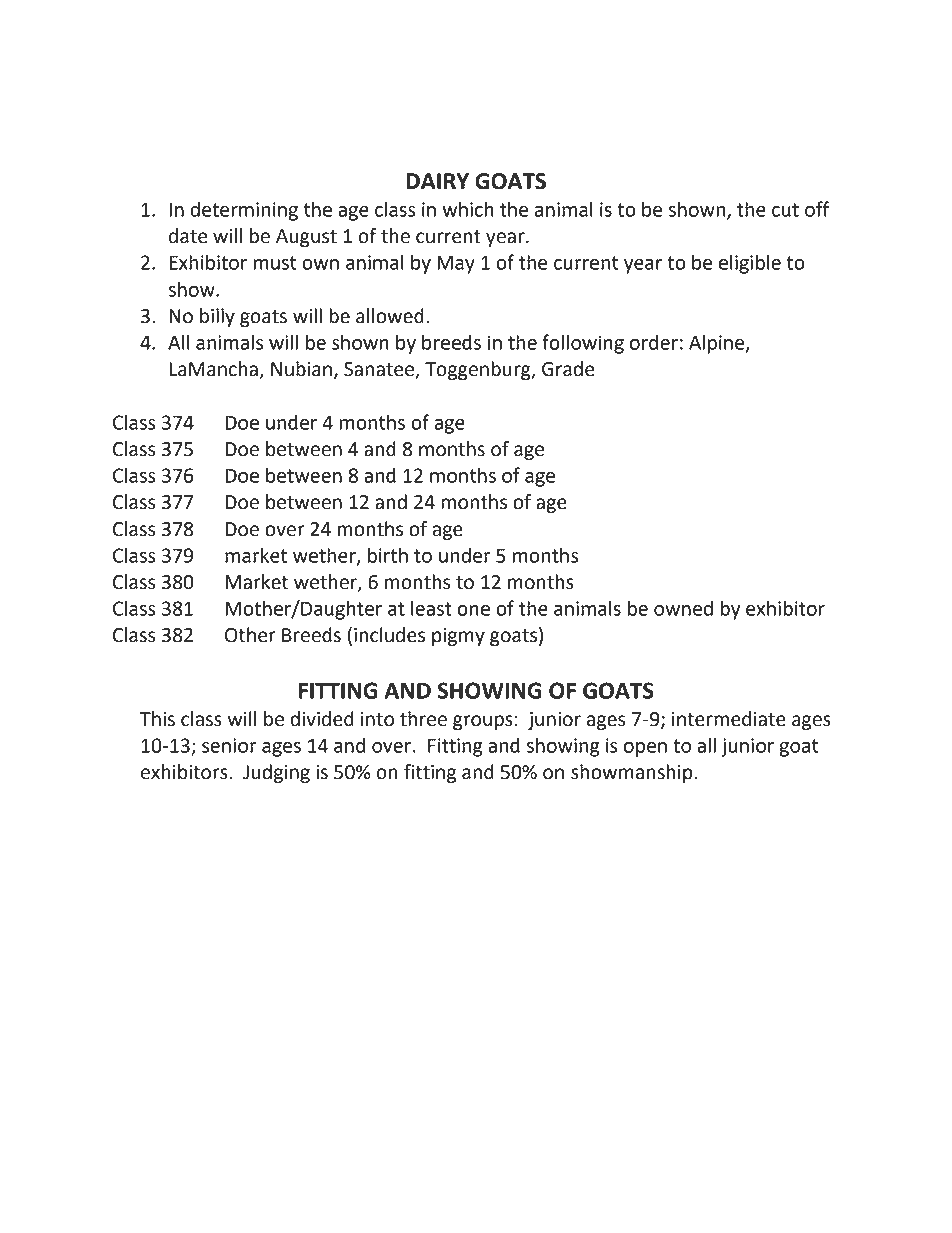 Image resolution: width=952 pixels, height=1233 pixels. What do you see at coordinates (718, 344) in the screenshot?
I see `Alpine` at bounding box center [718, 344].
